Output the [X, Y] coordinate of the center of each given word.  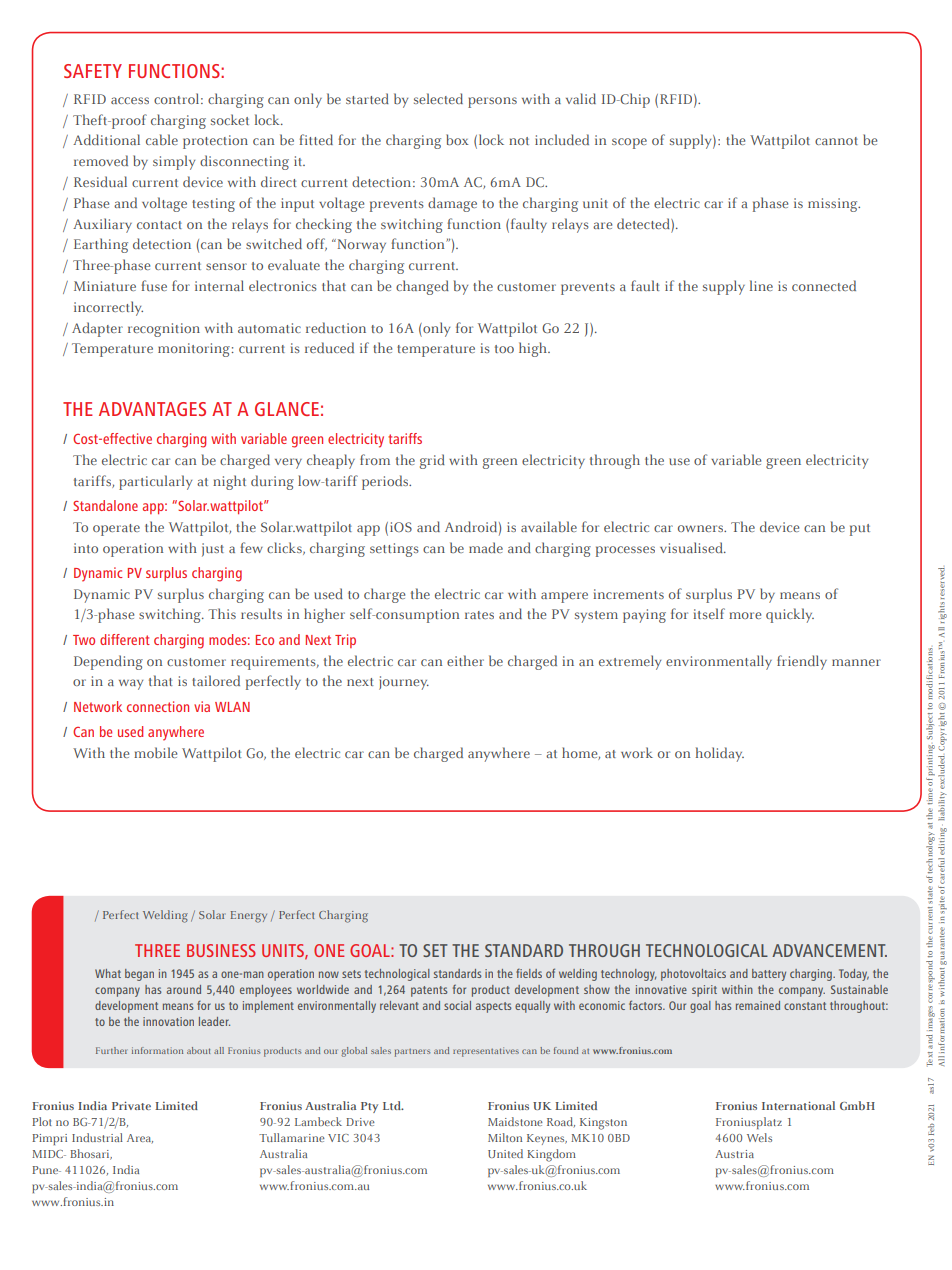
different [125, 639]
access [130, 100]
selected [438, 98]
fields [529, 973]
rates [479, 615]
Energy [249, 917]
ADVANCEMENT [829, 950]
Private [131, 1105]
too [504, 349]
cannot [836, 141]
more [745, 615]
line [761, 285]
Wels [759, 1137]
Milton [505, 1137]
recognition [164, 330]
